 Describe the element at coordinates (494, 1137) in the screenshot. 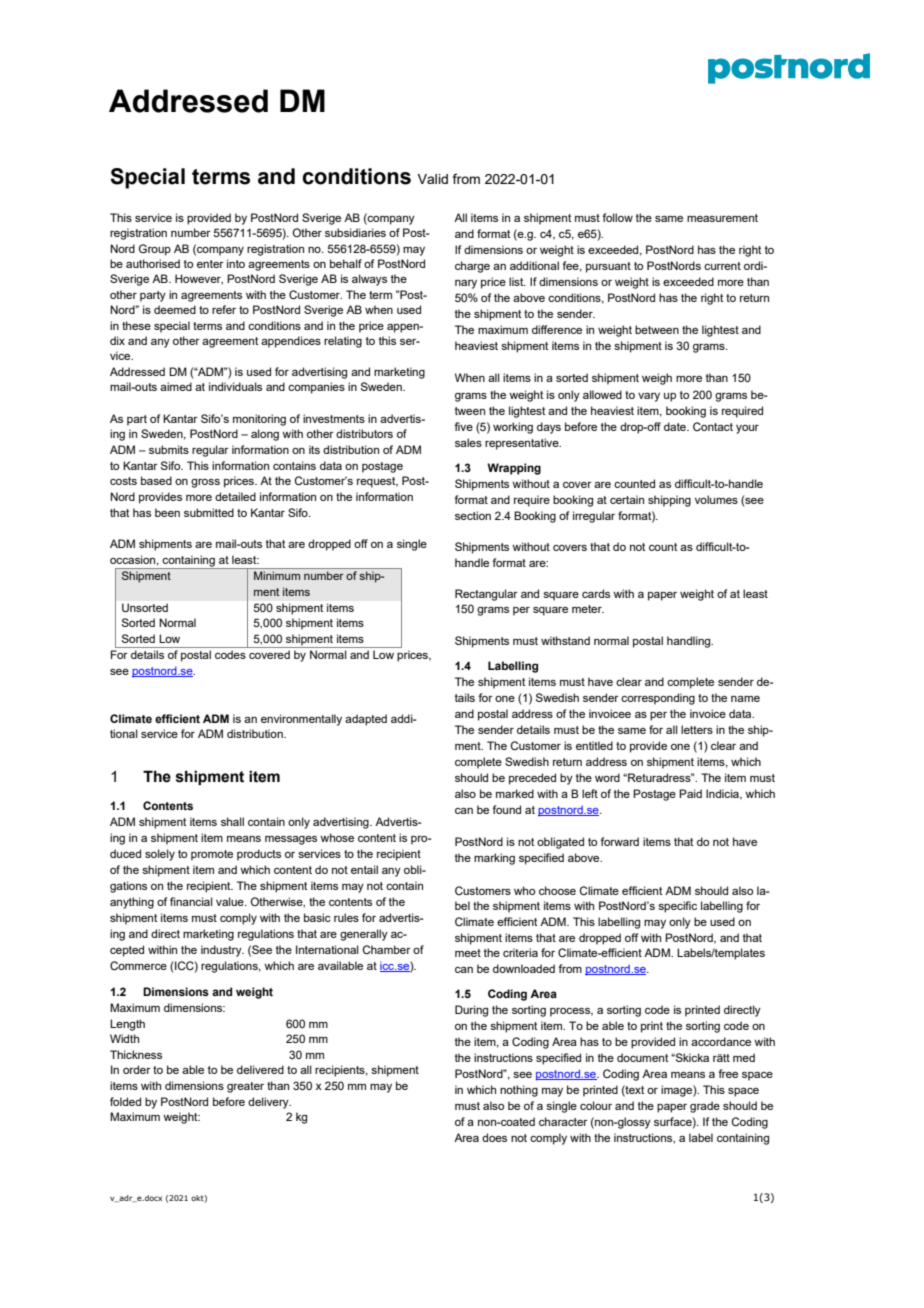

I see `does` at that location.
